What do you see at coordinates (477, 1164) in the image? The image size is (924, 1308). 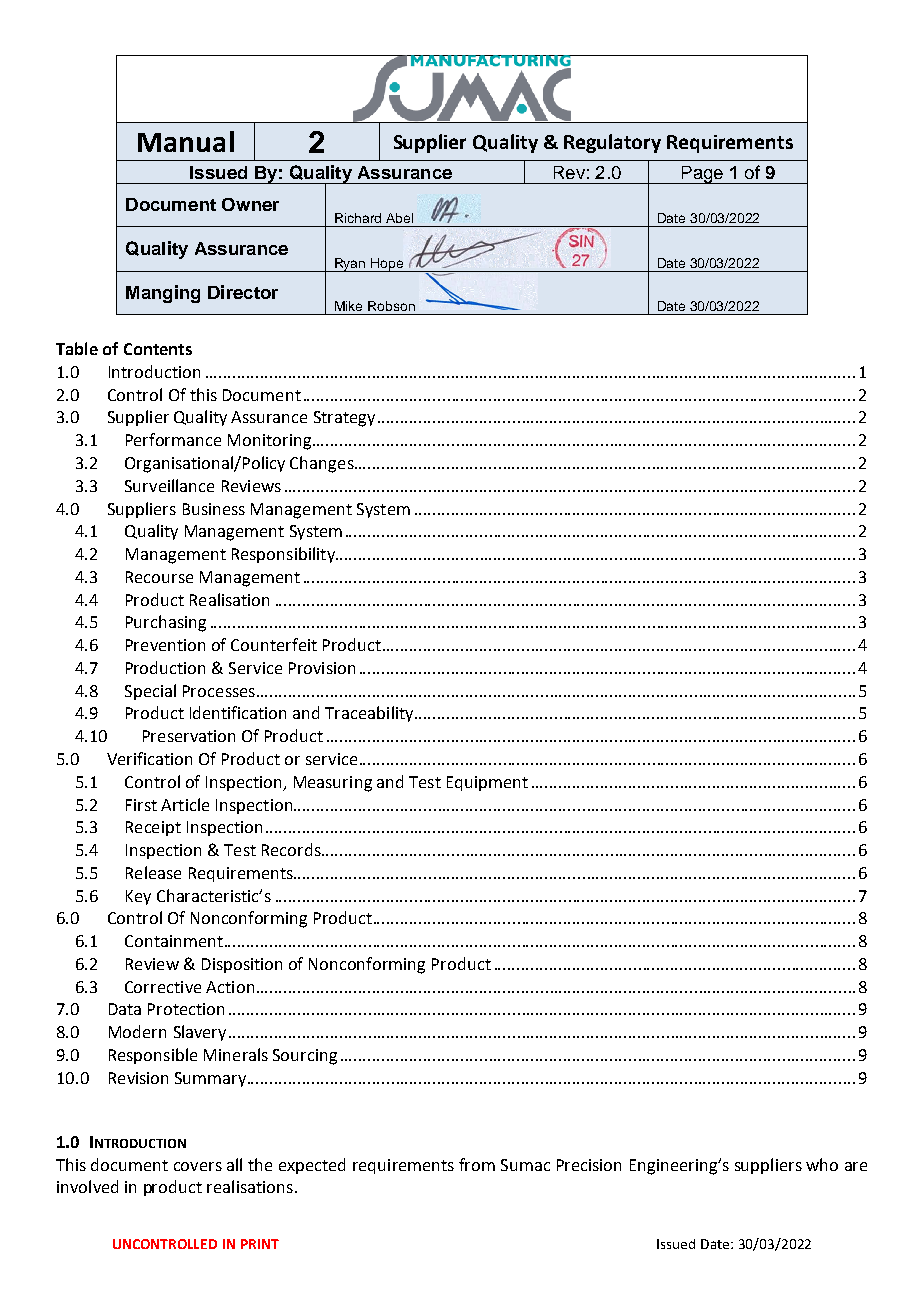 I see `from` at bounding box center [477, 1164].
